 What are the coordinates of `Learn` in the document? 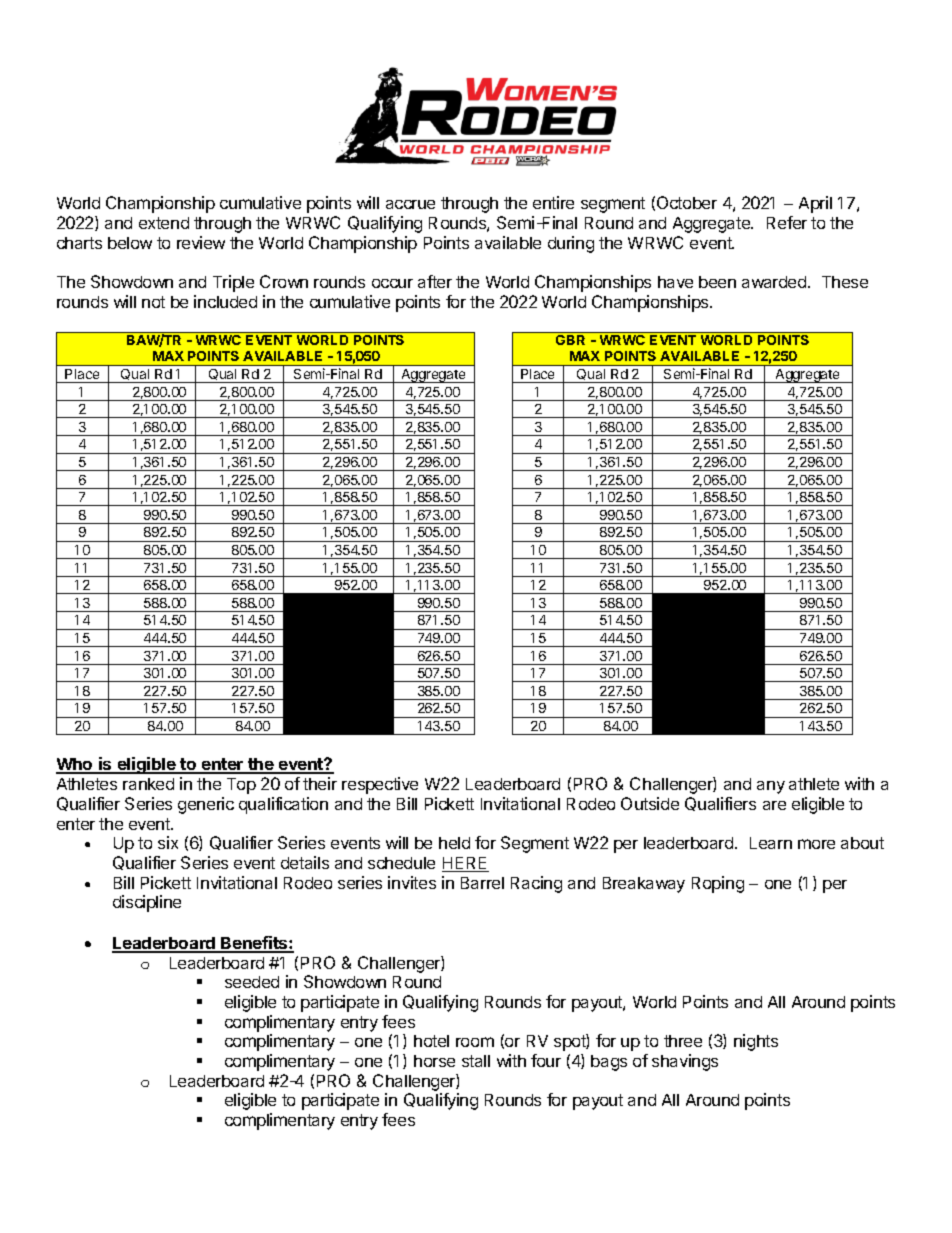 It's located at (771, 843).
